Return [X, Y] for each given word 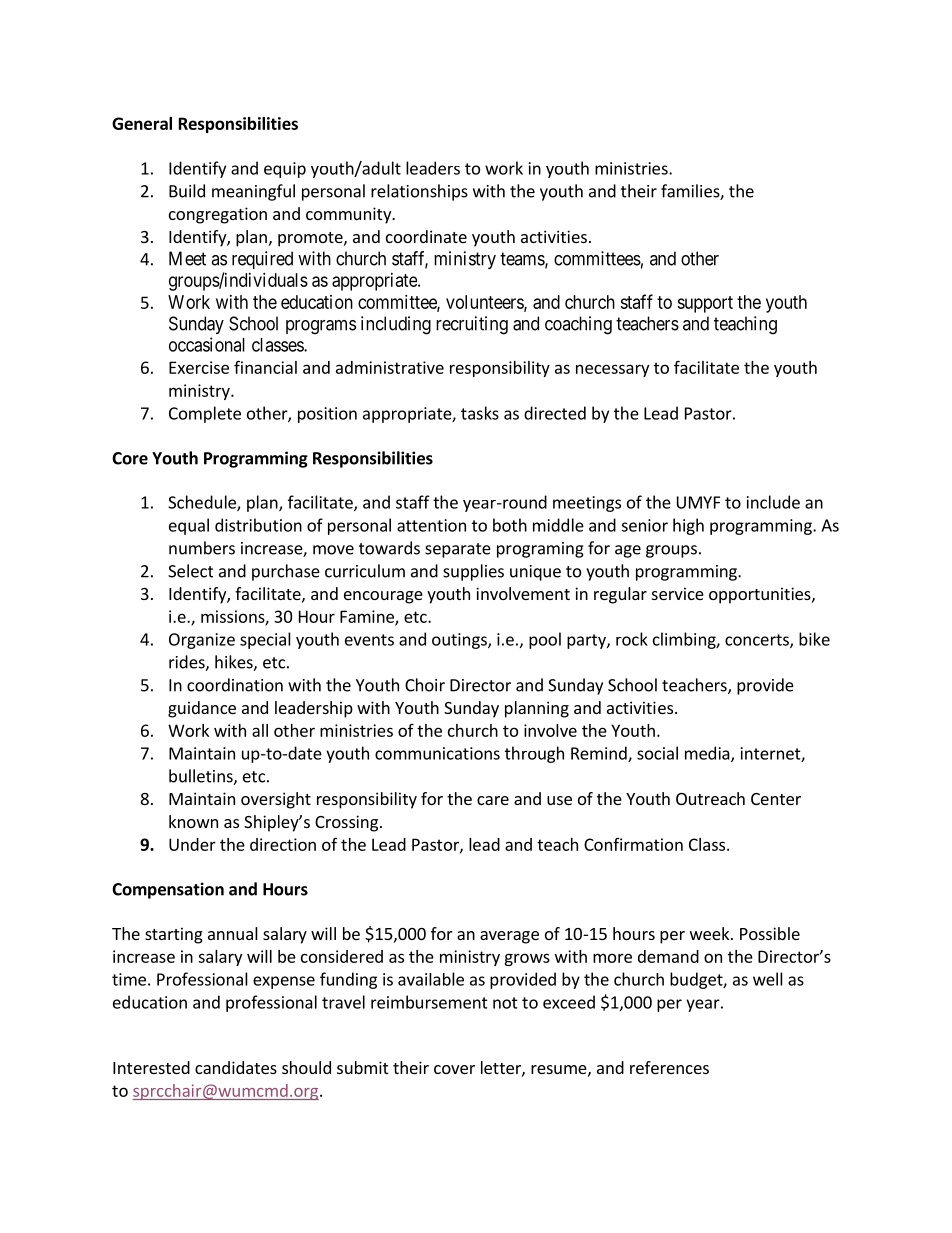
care [493, 800]
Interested [151, 1067]
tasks [480, 413]
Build [187, 191]
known [193, 821]
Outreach [710, 798]
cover [454, 1069]
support [705, 304]
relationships [419, 192]
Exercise [199, 367]
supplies [473, 572]
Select [190, 571]
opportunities [761, 595]
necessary [612, 370]
